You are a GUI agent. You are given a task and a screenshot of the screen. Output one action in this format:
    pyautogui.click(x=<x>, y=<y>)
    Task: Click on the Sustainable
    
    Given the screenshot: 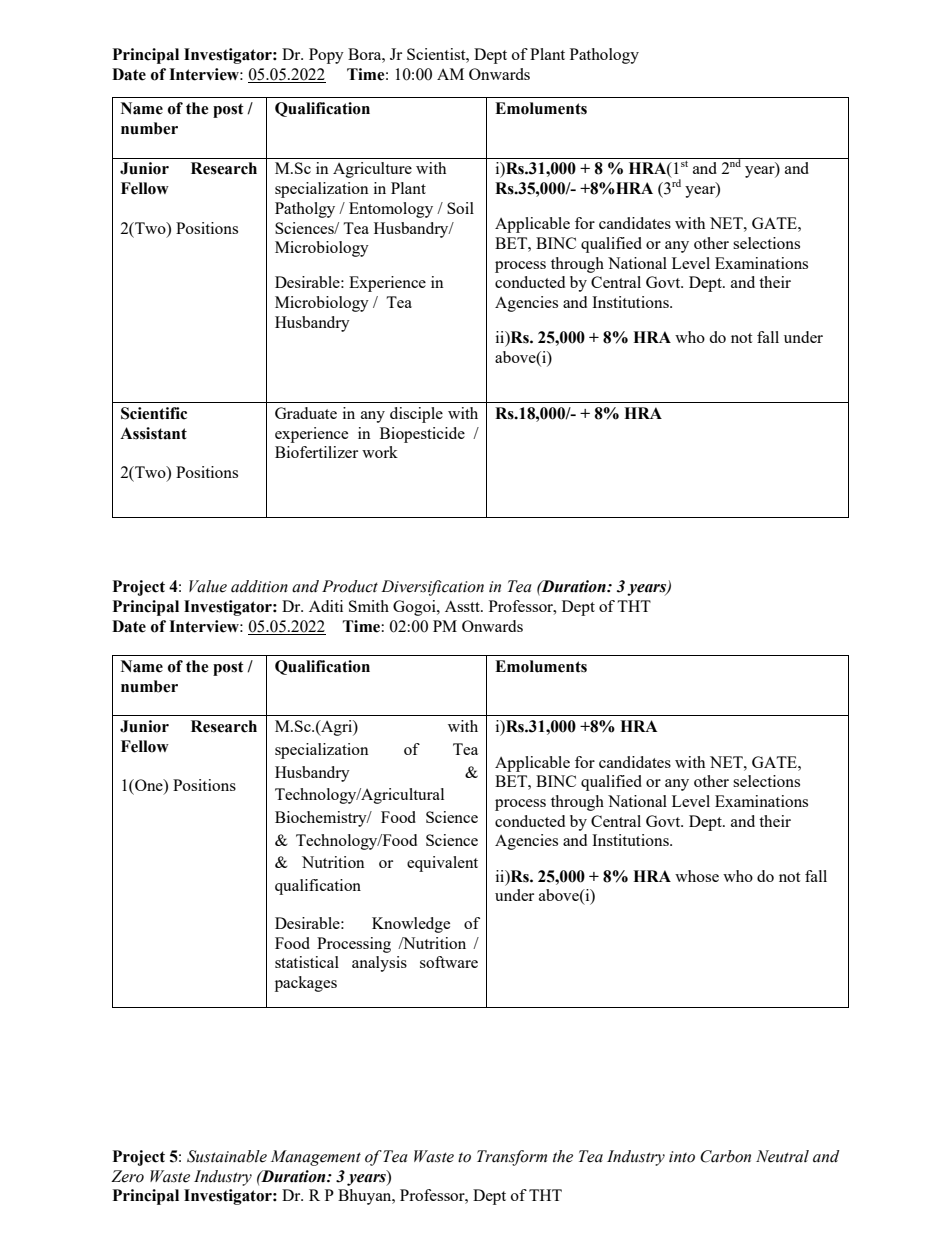 What is the action you would take?
    pyautogui.click(x=227, y=1156)
